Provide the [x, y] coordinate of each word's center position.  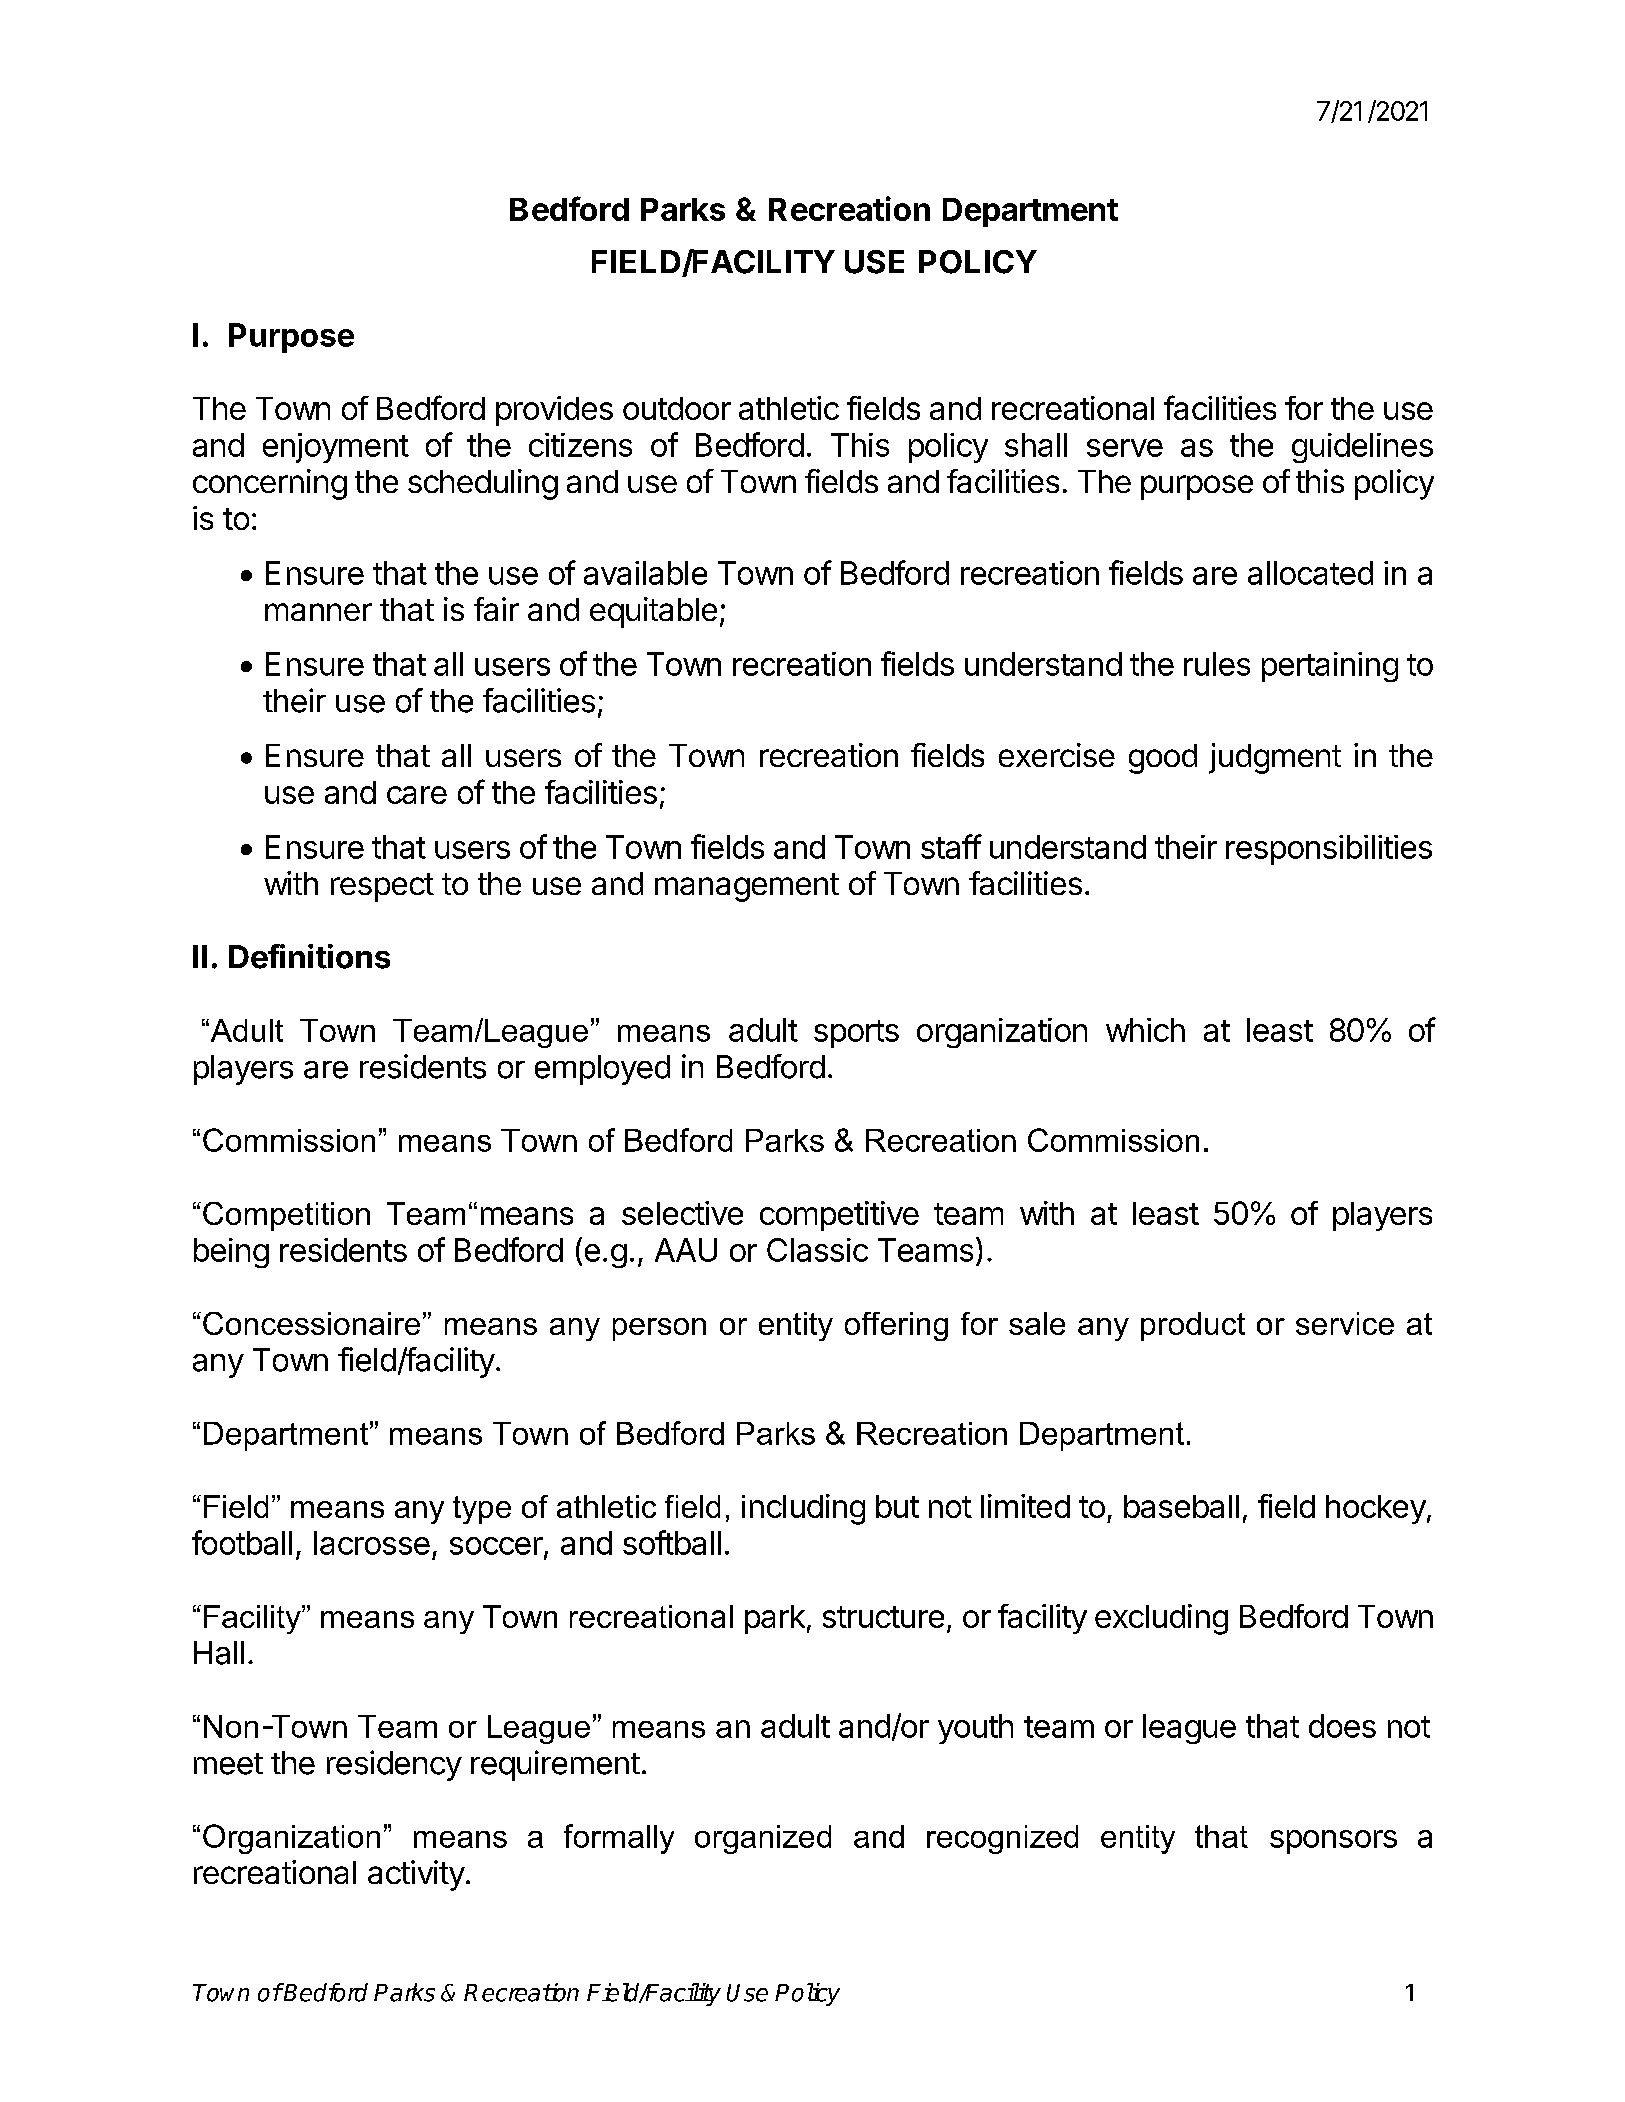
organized [763, 1839]
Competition [286, 1216]
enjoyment [336, 448]
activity [416, 1875]
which [1145, 1030]
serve [1125, 448]
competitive [839, 1216]
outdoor [677, 408]
